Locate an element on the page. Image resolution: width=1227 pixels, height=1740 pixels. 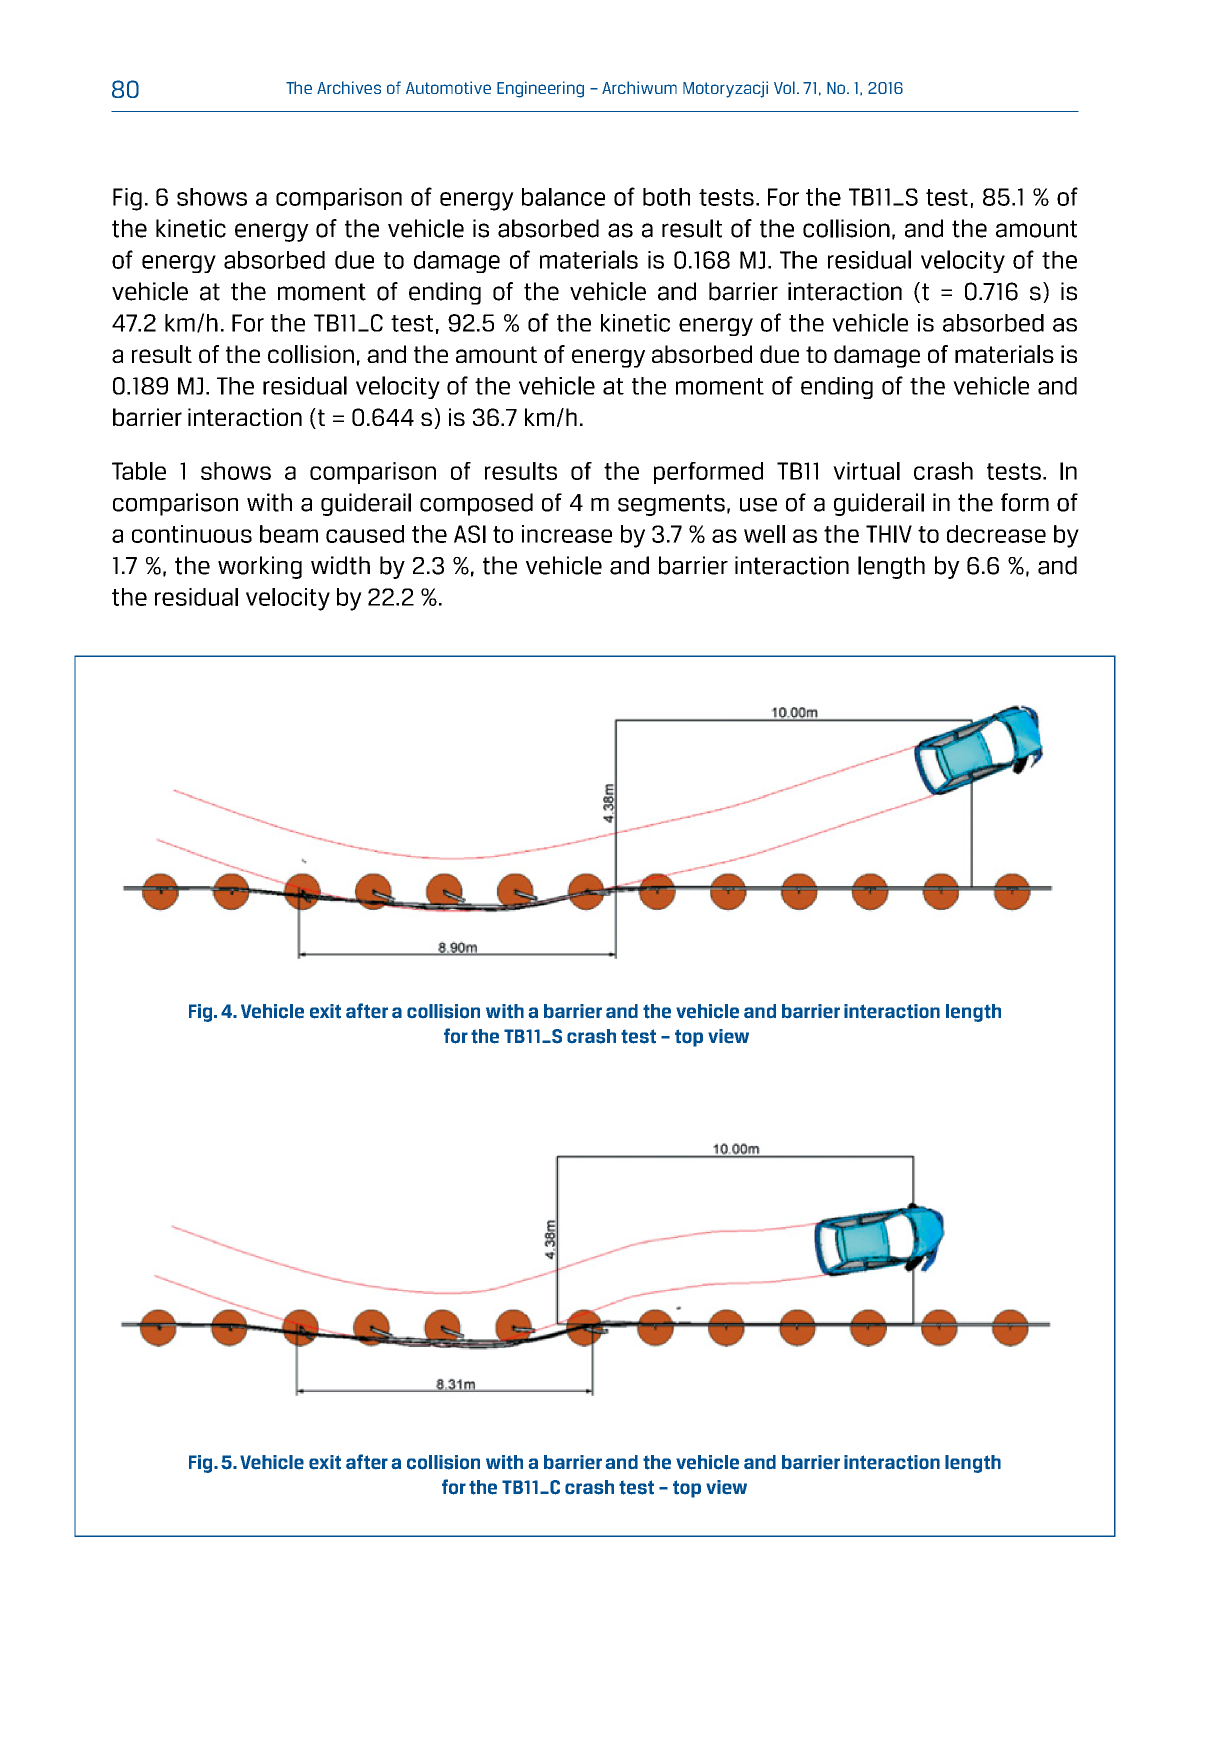
Archives is located at coordinates (349, 87).
